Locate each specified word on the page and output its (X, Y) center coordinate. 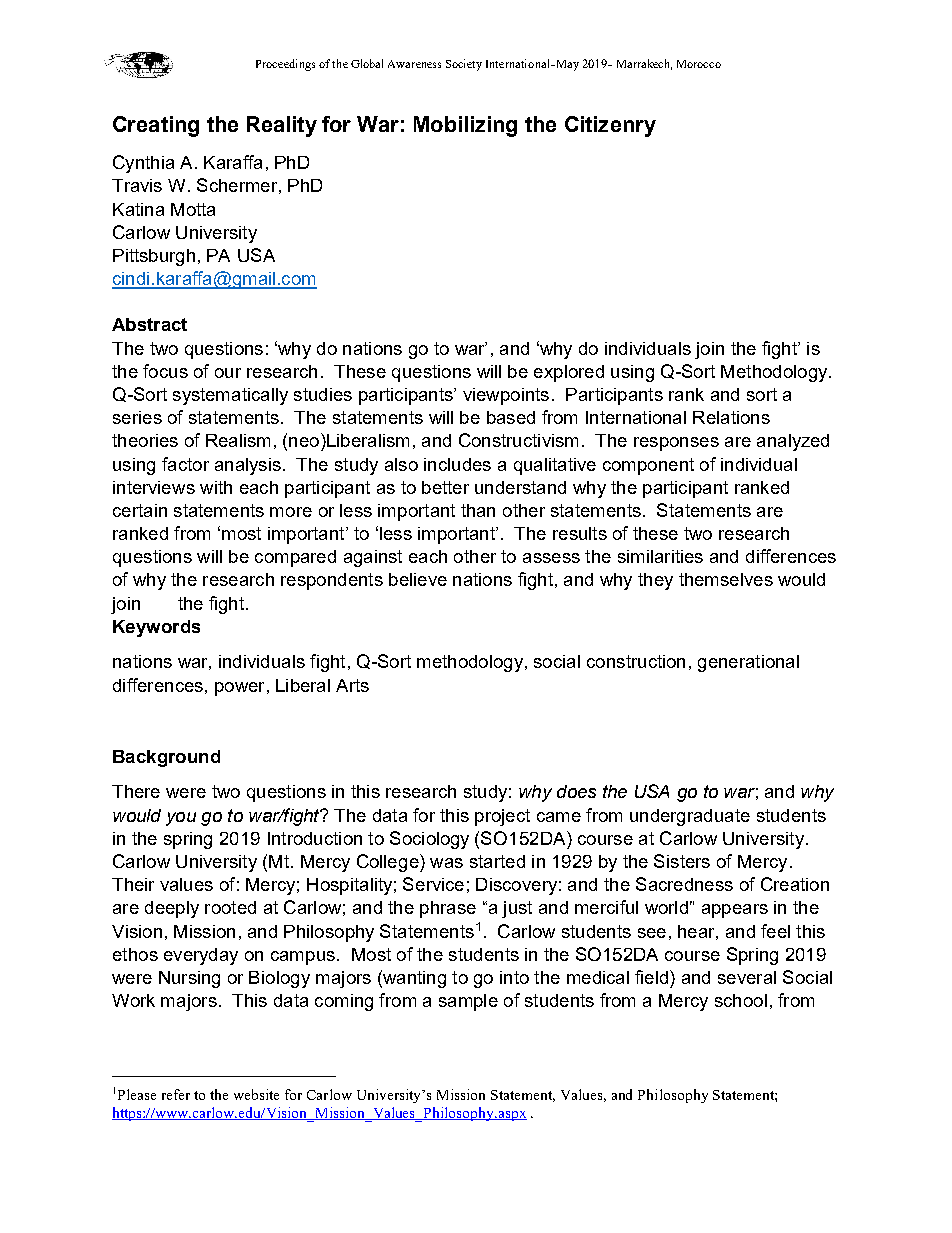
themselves (726, 579)
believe (418, 579)
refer (176, 1094)
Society (464, 65)
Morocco (699, 64)
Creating (156, 126)
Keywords (156, 628)
